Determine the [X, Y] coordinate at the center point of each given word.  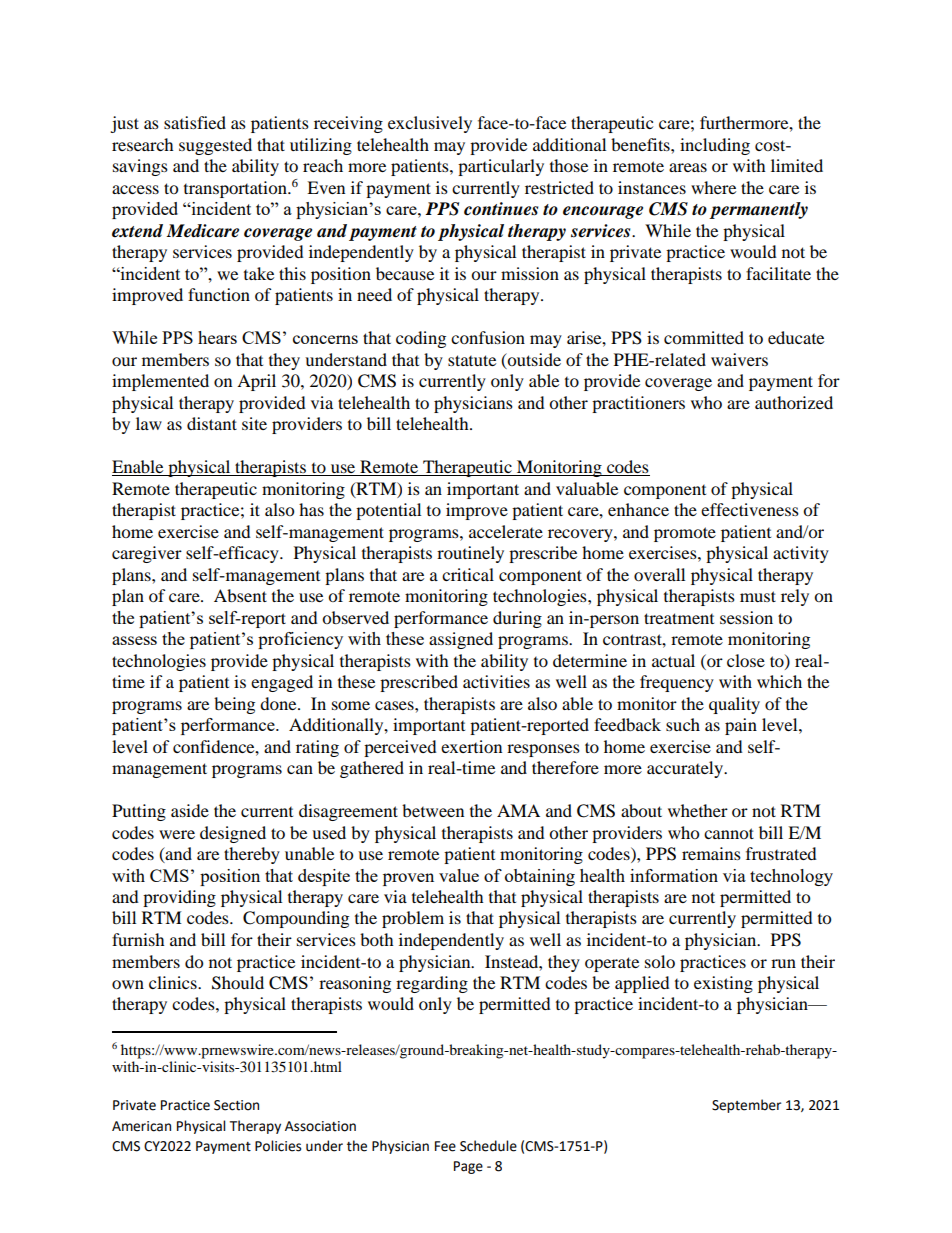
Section [236, 1105]
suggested [215, 146]
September [746, 1106]
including [715, 146]
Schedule [488, 1146]
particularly [501, 167]
